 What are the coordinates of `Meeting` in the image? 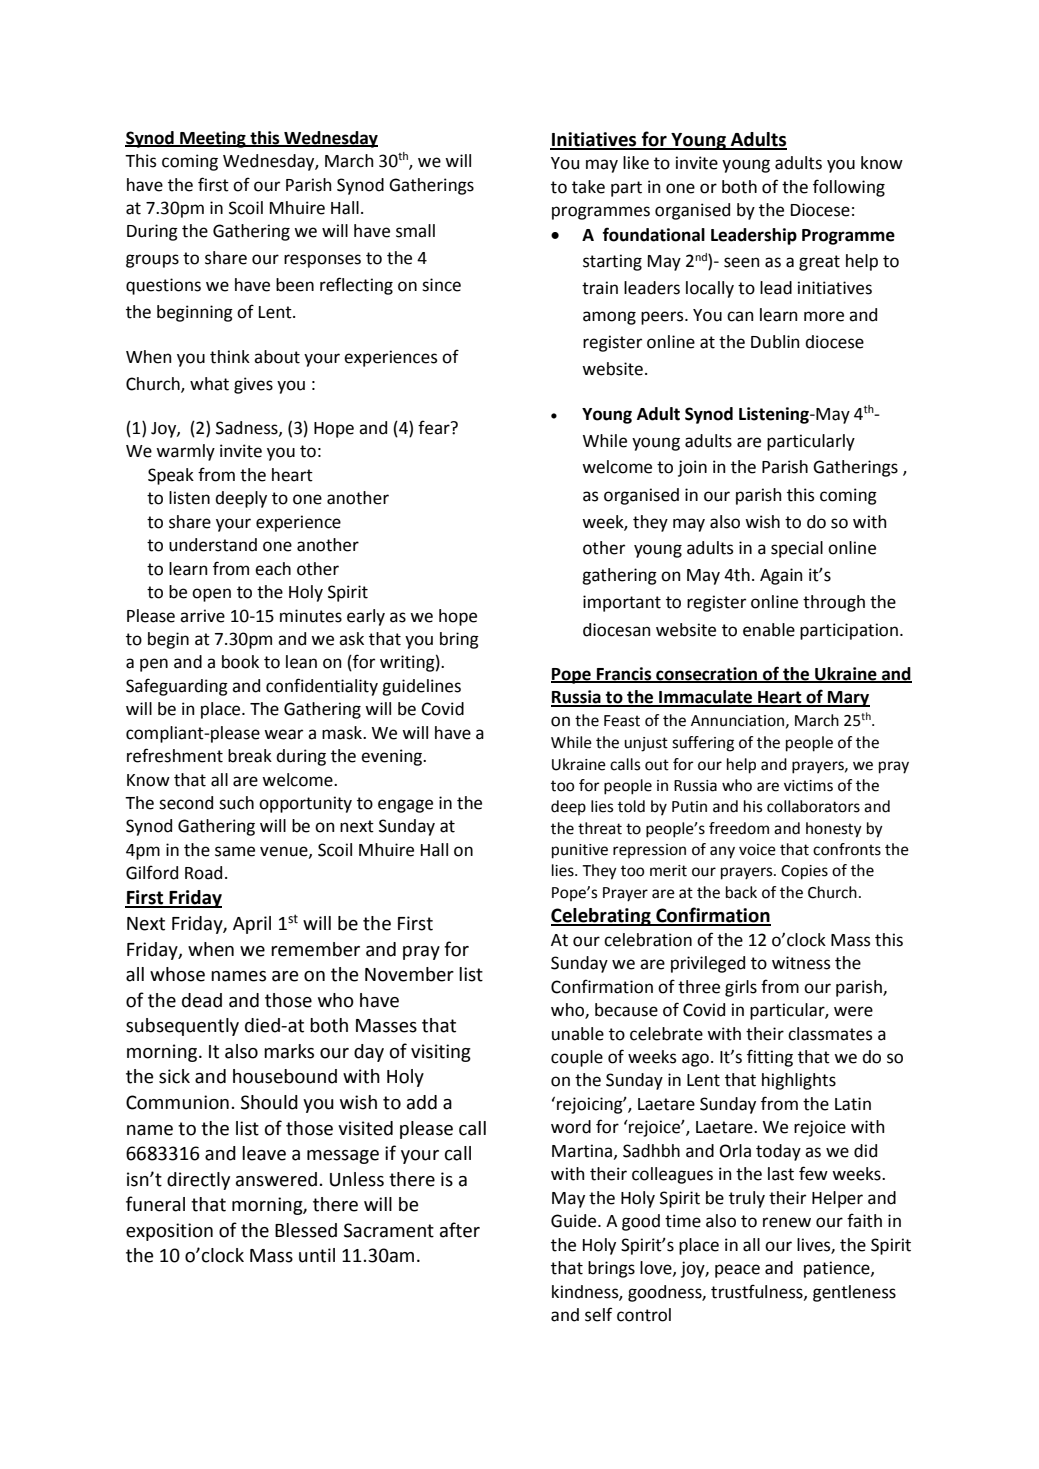 It's located at (213, 139).
